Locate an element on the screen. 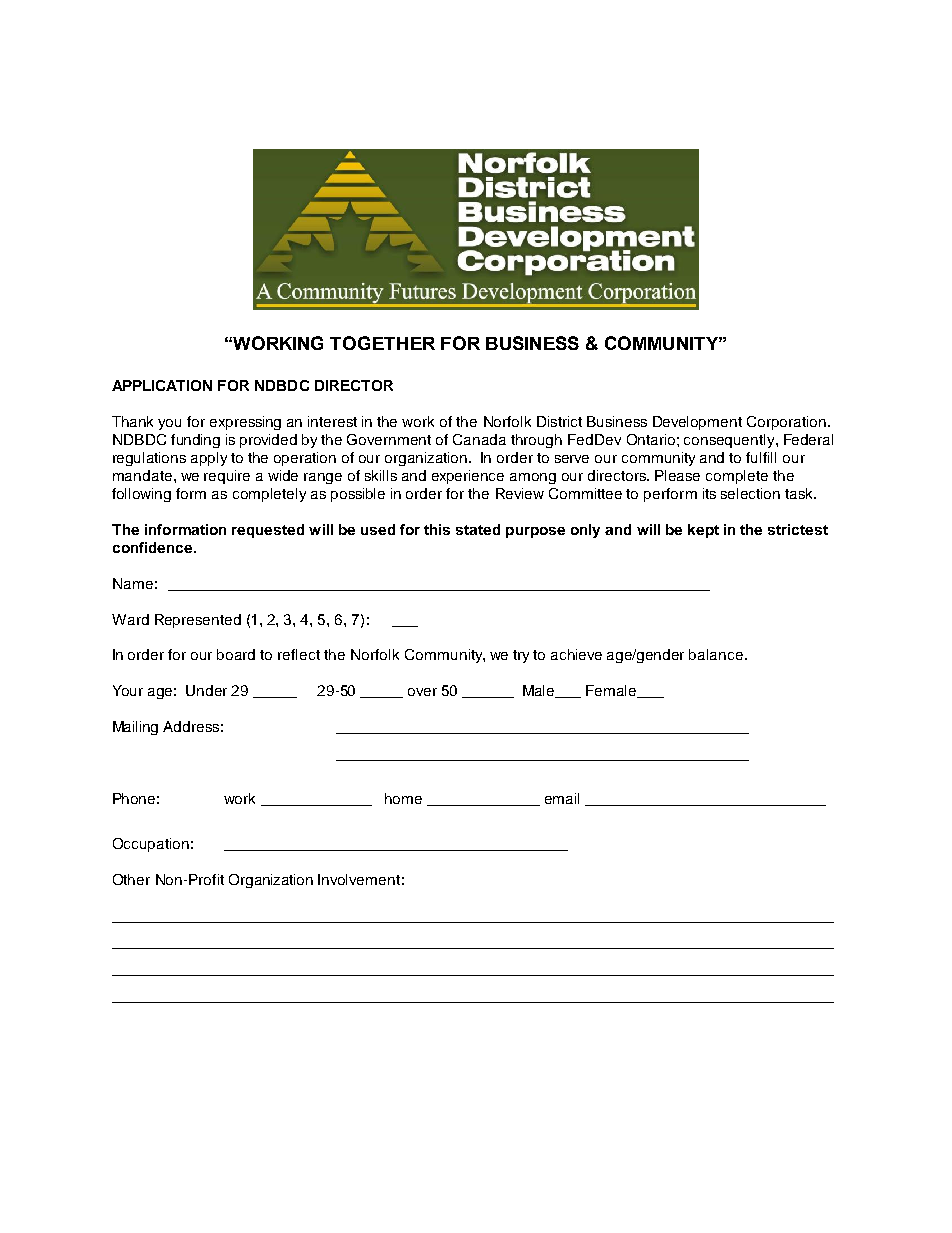 The height and width of the screenshot is (1233, 952). balance is located at coordinates (717, 654).
